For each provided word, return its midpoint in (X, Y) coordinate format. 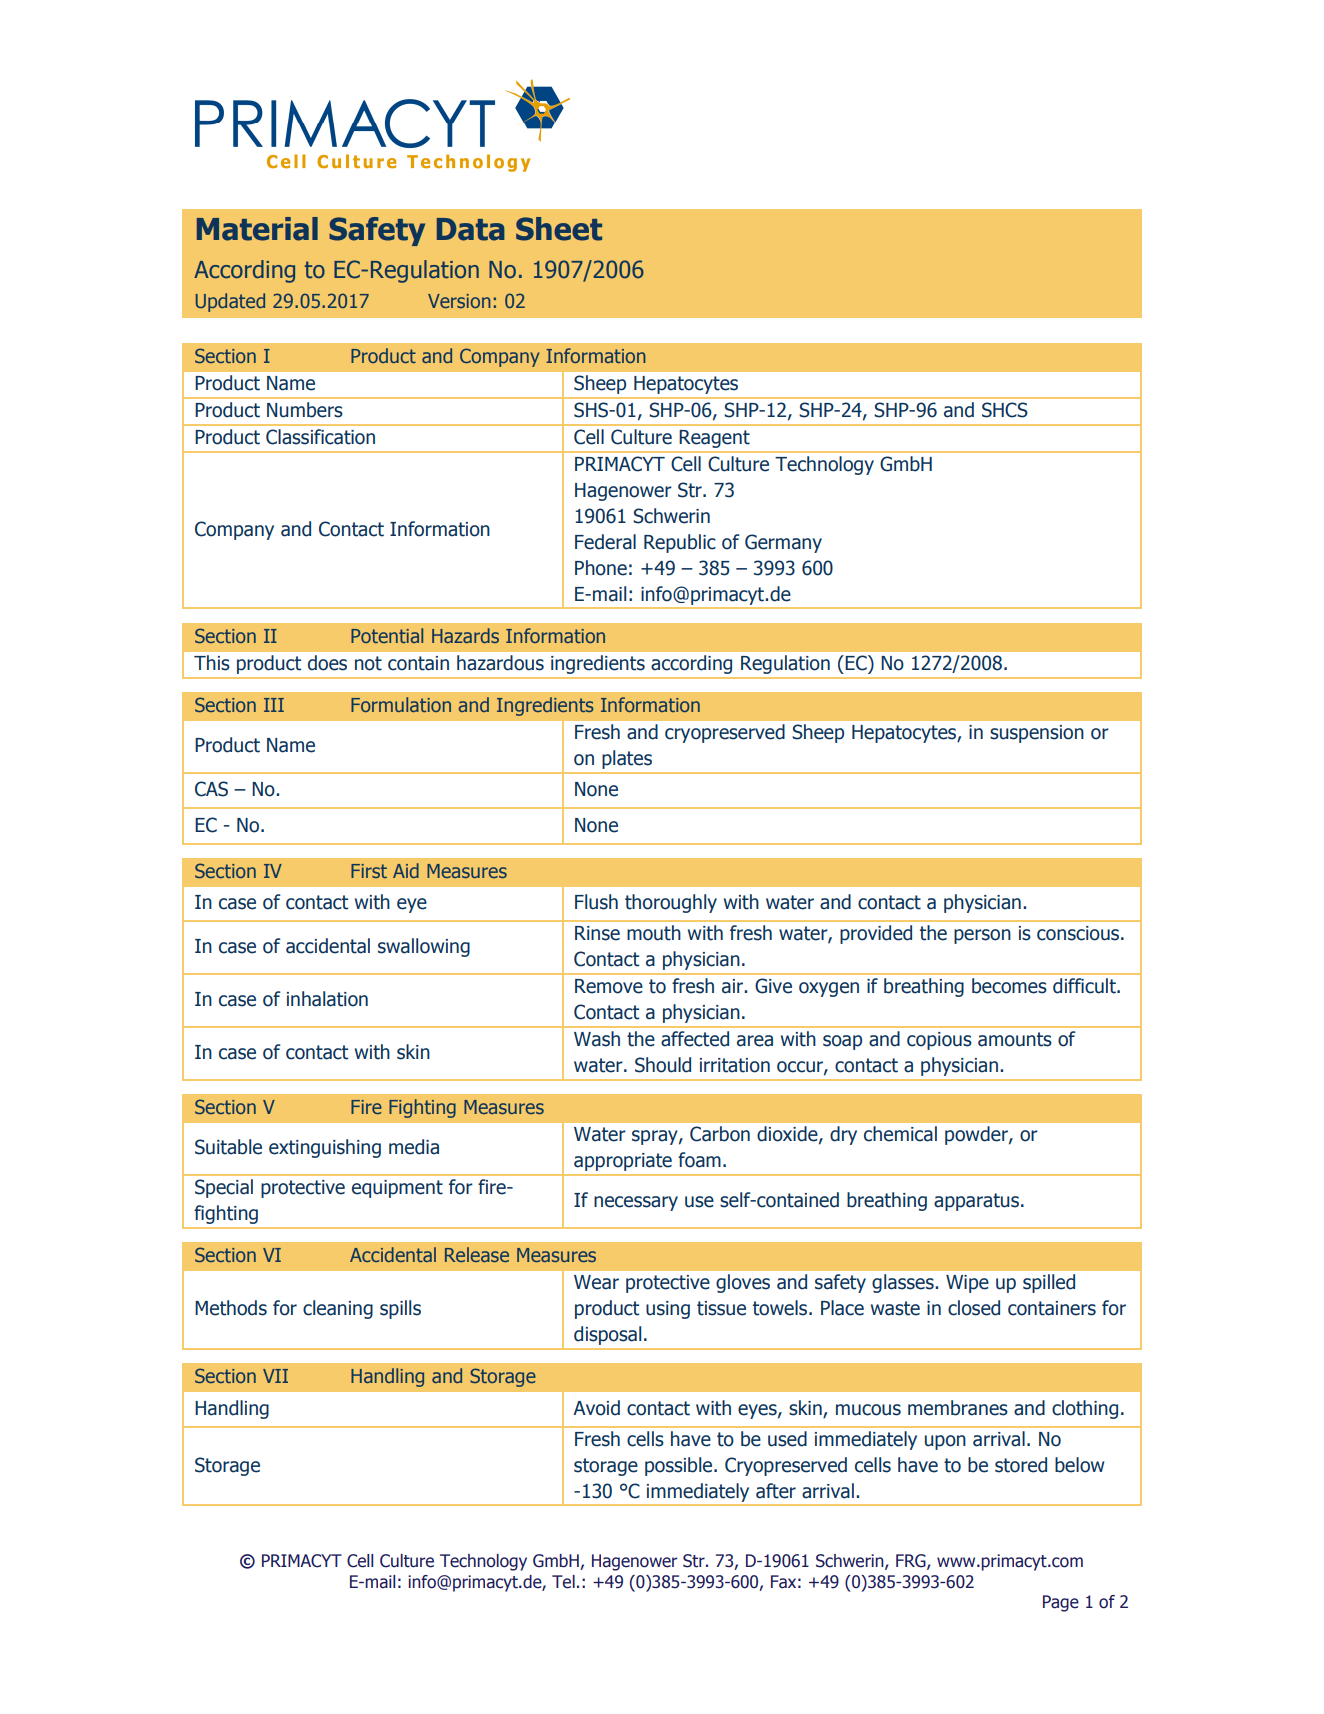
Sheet (559, 229)
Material (257, 229)
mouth (654, 933)
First (369, 871)
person (982, 936)
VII (275, 1376)
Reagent (715, 439)
